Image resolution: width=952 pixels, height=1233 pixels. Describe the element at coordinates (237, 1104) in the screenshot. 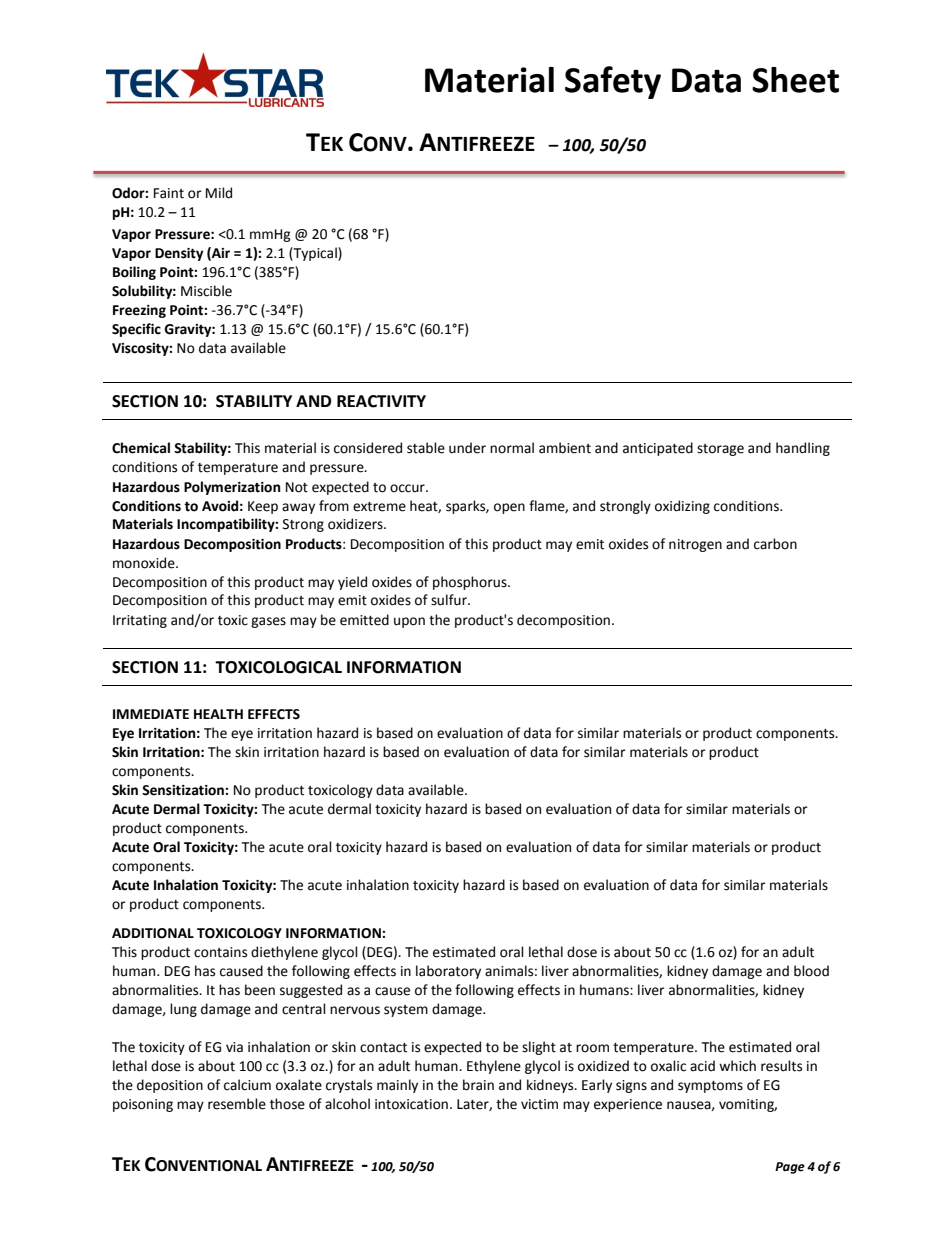

I see `resemble` at that location.
